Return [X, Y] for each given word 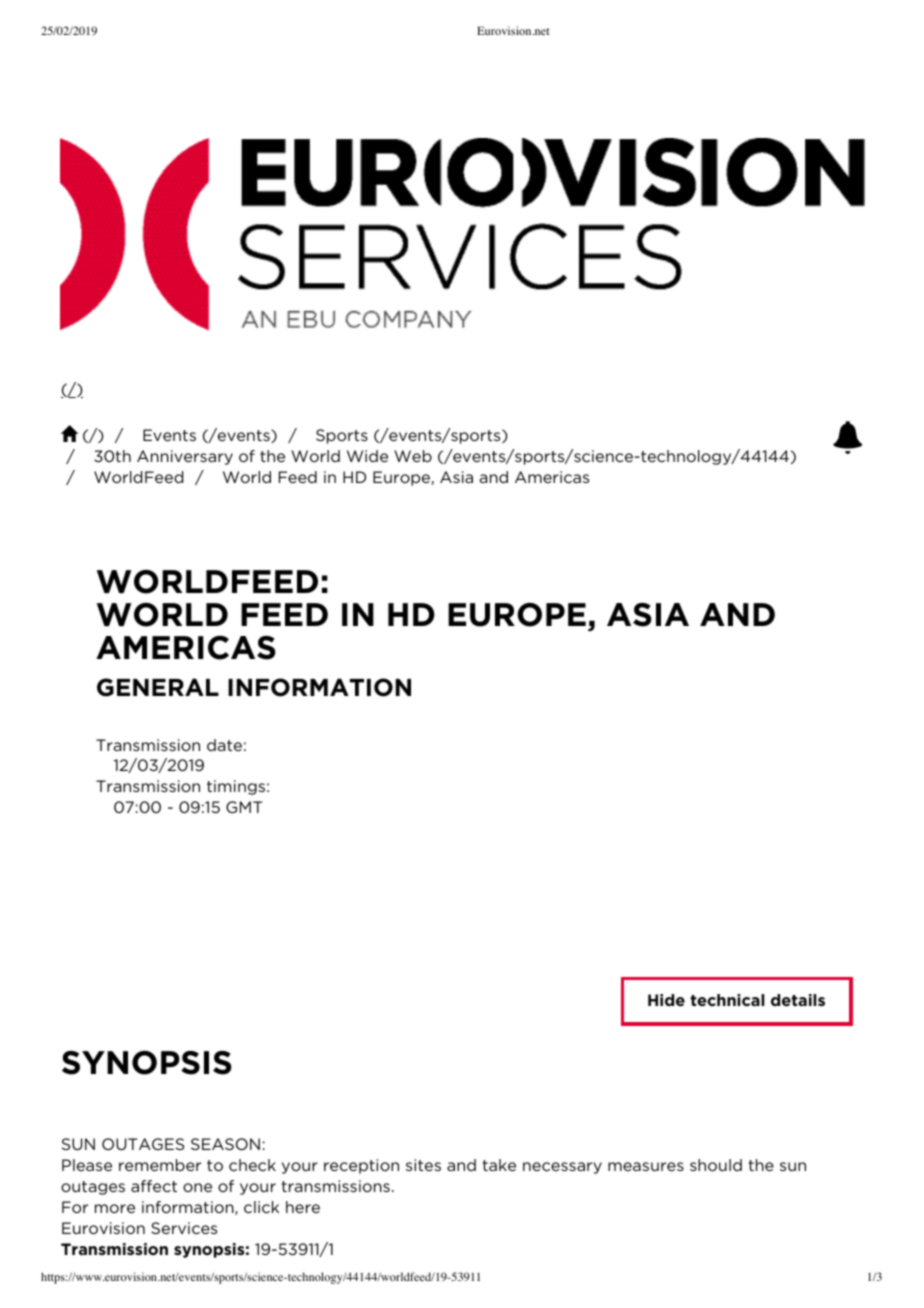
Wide [367, 456]
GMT [244, 807]
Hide [666, 1000]
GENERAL [158, 687]
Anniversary [185, 457]
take [499, 1165]
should [716, 1165]
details [798, 1000]
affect [154, 1186]
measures [646, 1166]
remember [160, 1165]
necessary [562, 1168]
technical [727, 1000]
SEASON [225, 1144]
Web [413, 456]
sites [423, 1165]
